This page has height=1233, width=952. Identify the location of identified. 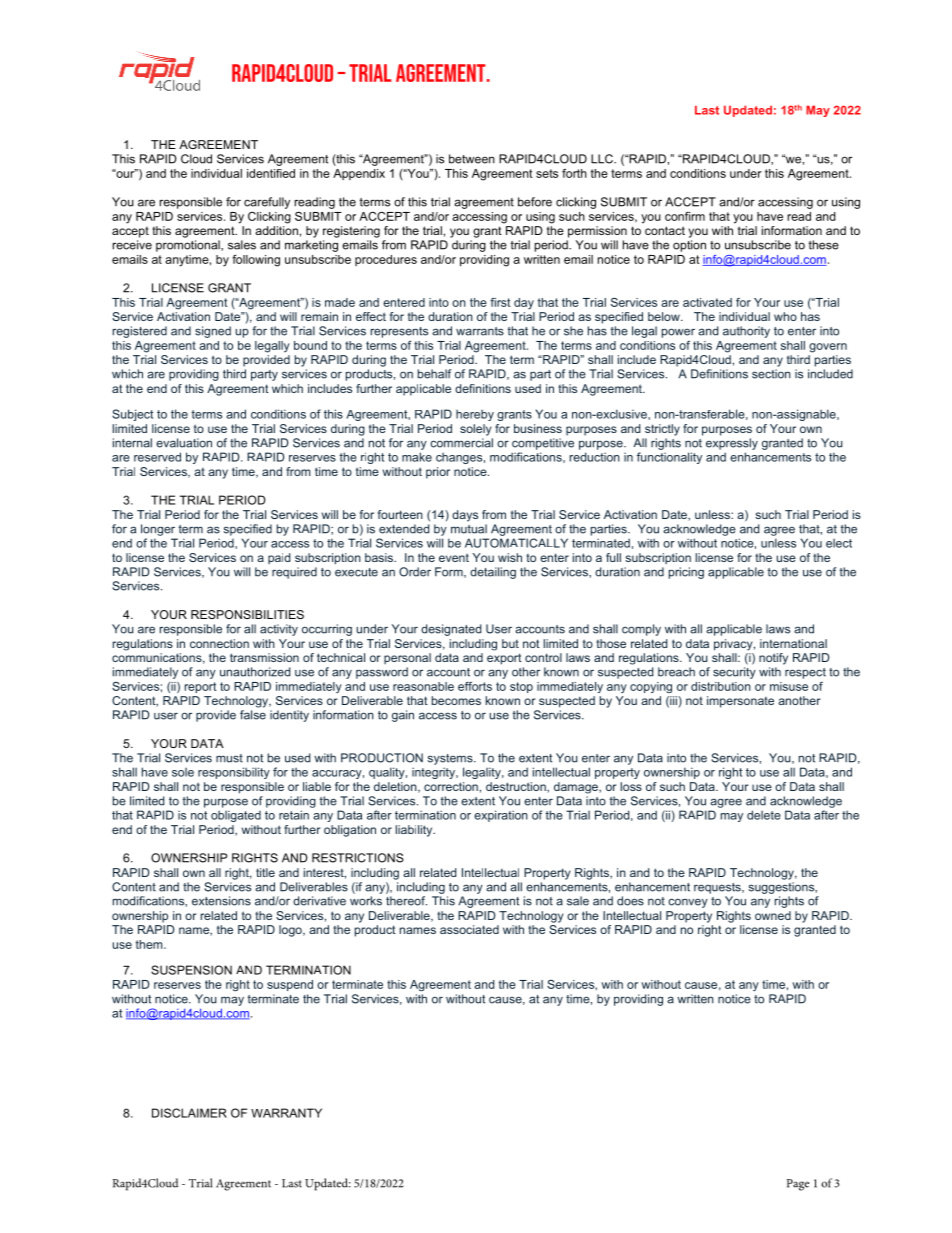
(271, 173).
